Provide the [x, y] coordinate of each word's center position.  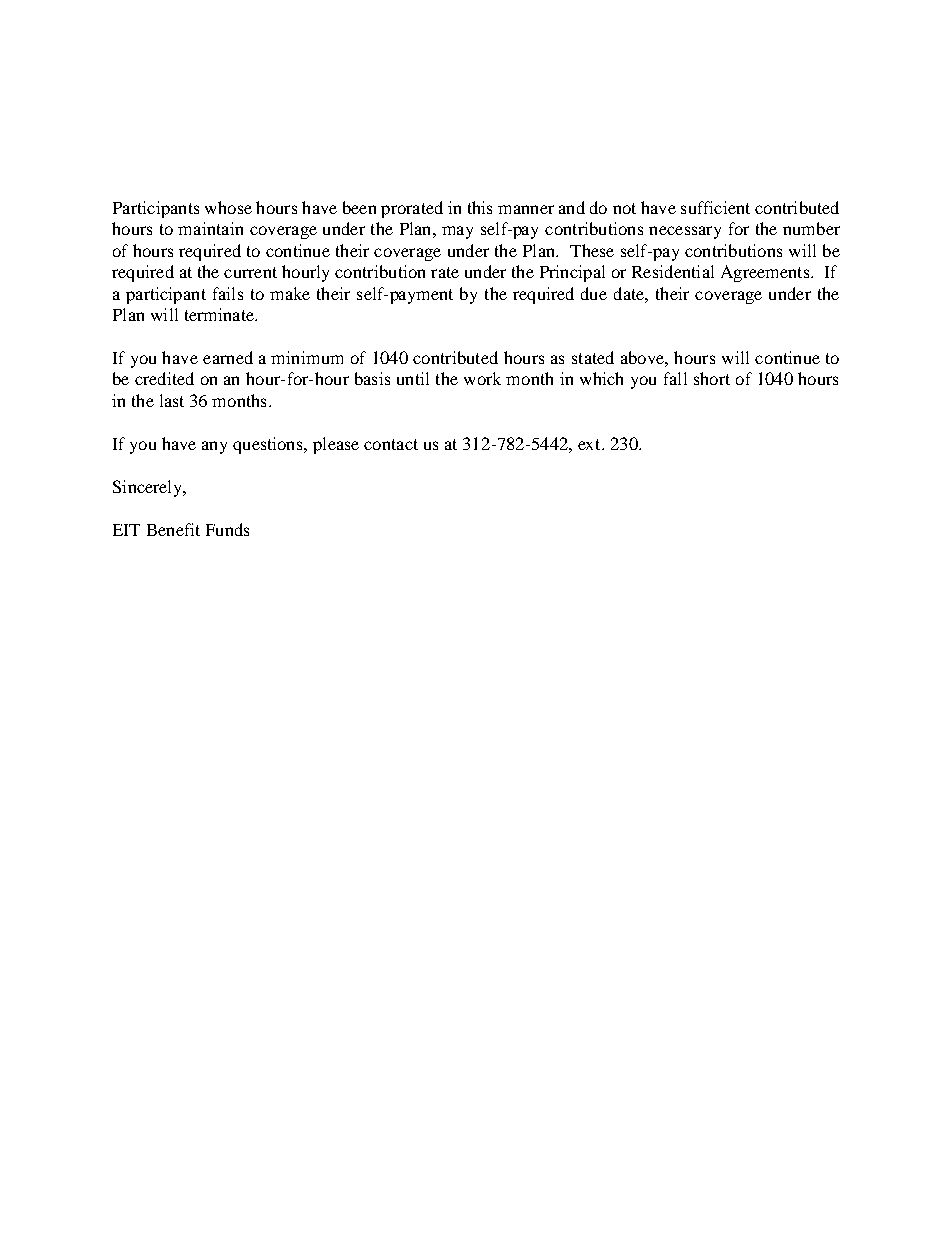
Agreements [766, 273]
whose [228, 207]
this [480, 207]
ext [590, 444]
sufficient [715, 207]
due [594, 293]
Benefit [173, 529]
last [172, 400]
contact [391, 444]
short [712, 378]
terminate [220, 314]
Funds [227, 529]
